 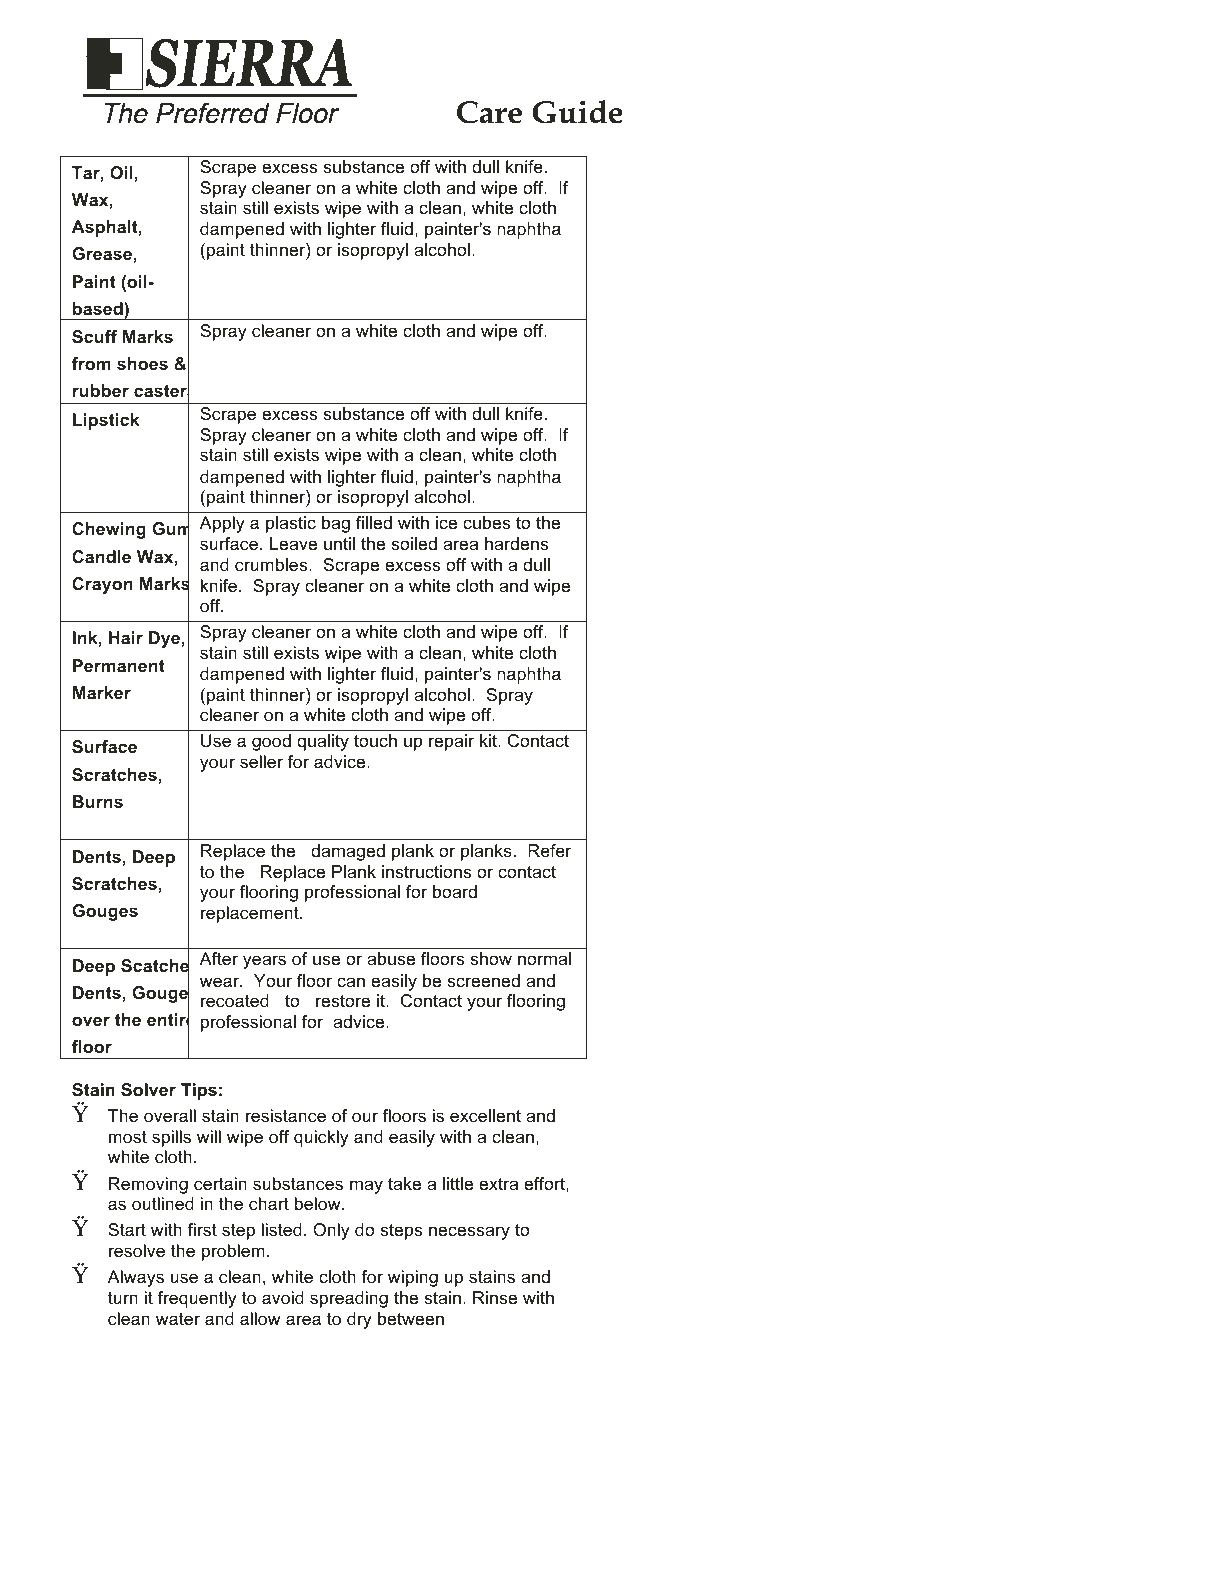 I want to click on normal, so click(x=544, y=958).
